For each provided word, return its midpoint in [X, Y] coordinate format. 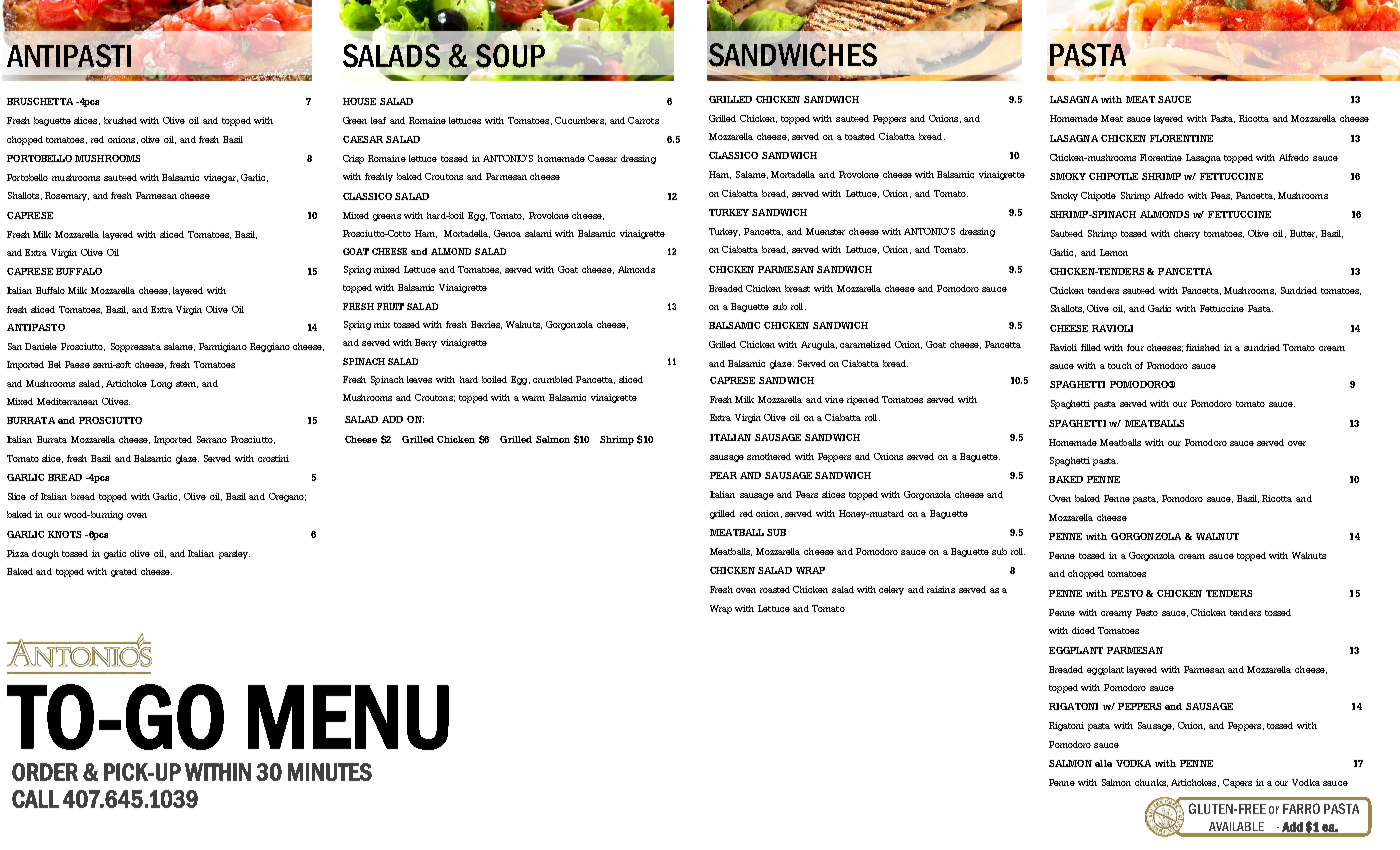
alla [1103, 763]
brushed [120, 120]
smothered [769, 456]
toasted [860, 136]
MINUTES [330, 772]
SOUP [510, 56]
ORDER [45, 772]
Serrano [212, 439]
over [1297, 443]
